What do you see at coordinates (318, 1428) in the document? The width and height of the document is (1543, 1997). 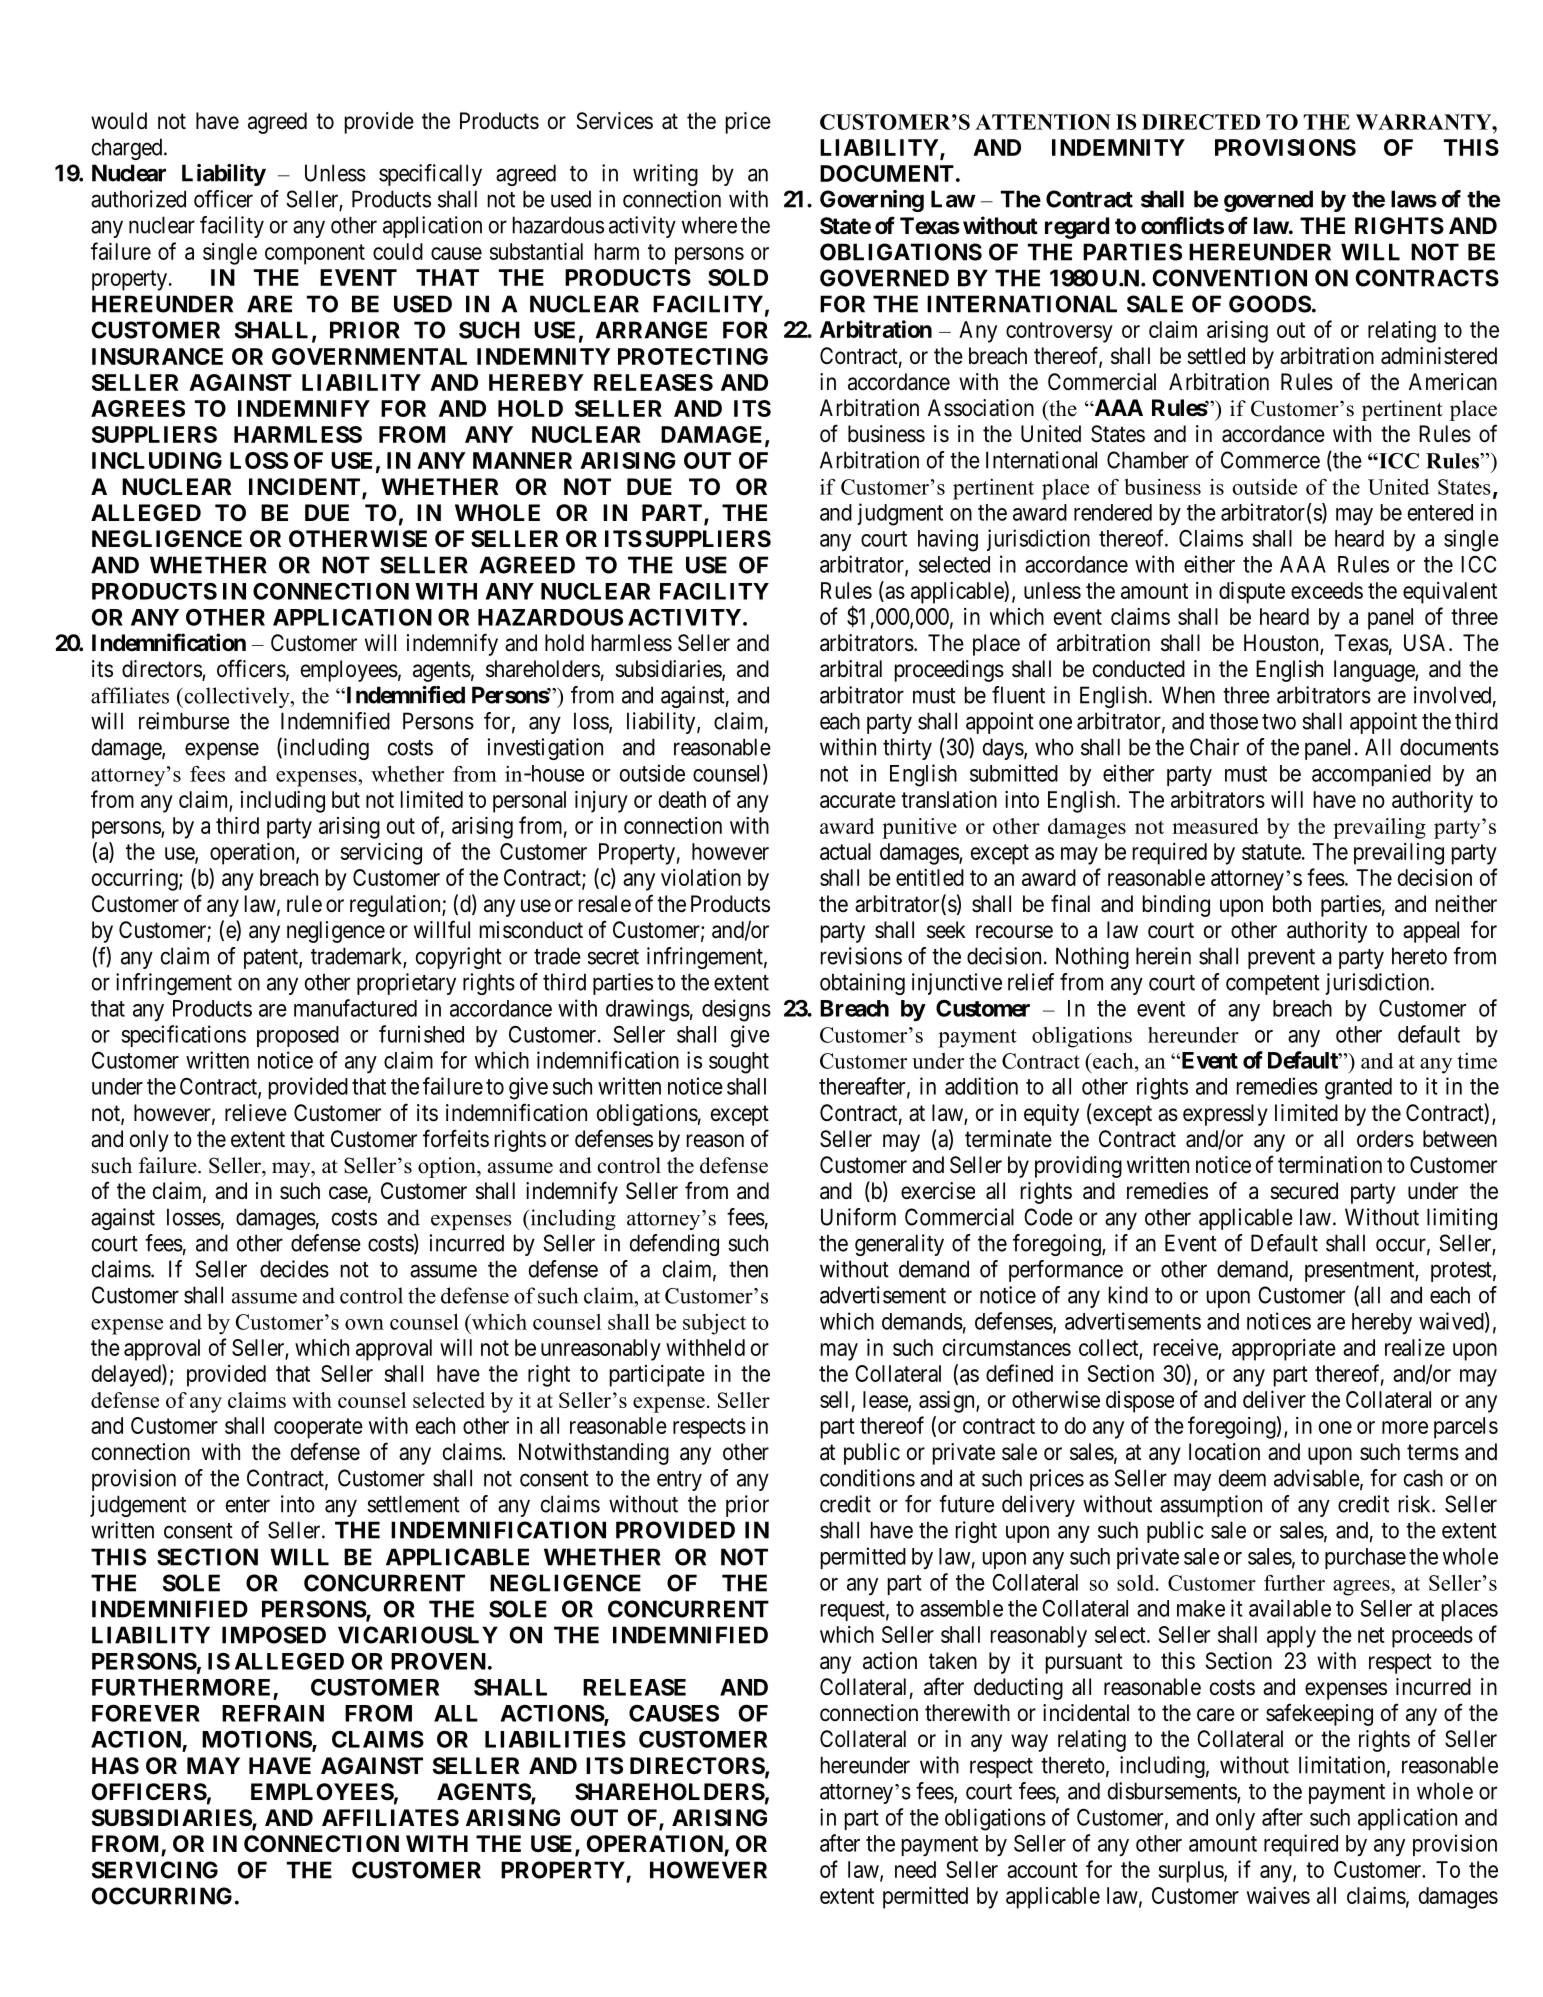 I see `cooperate` at bounding box center [318, 1428].
